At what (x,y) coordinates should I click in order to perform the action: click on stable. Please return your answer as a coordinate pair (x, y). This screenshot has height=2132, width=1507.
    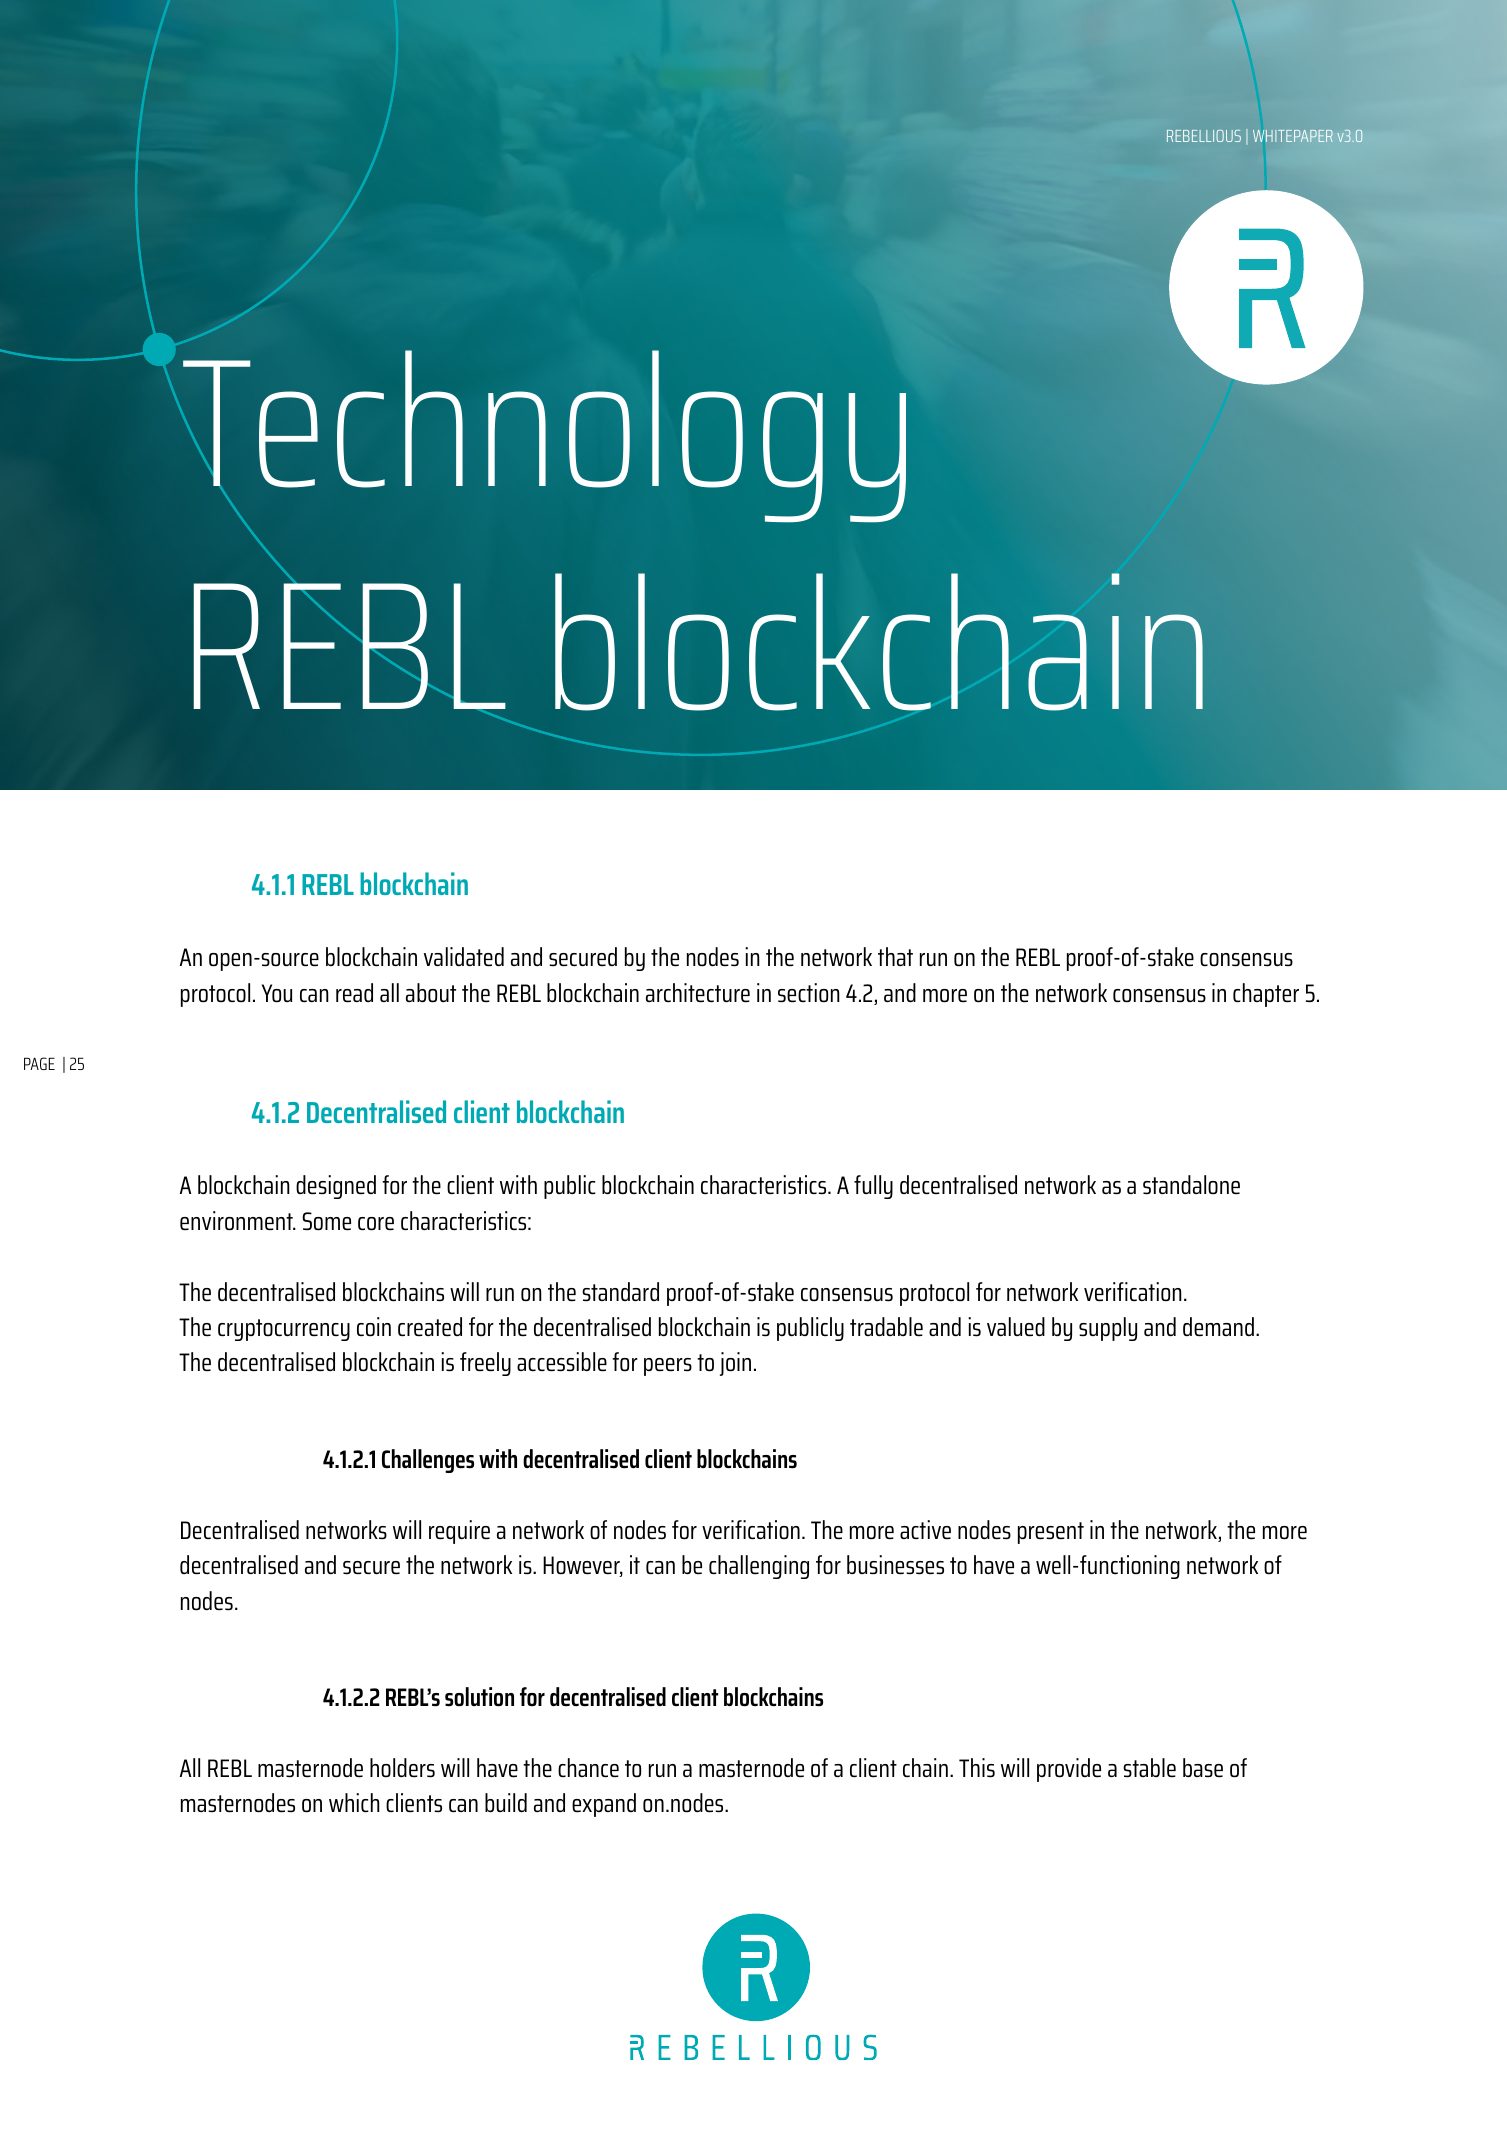
    Looking at the image, I should click on (1149, 1768).
